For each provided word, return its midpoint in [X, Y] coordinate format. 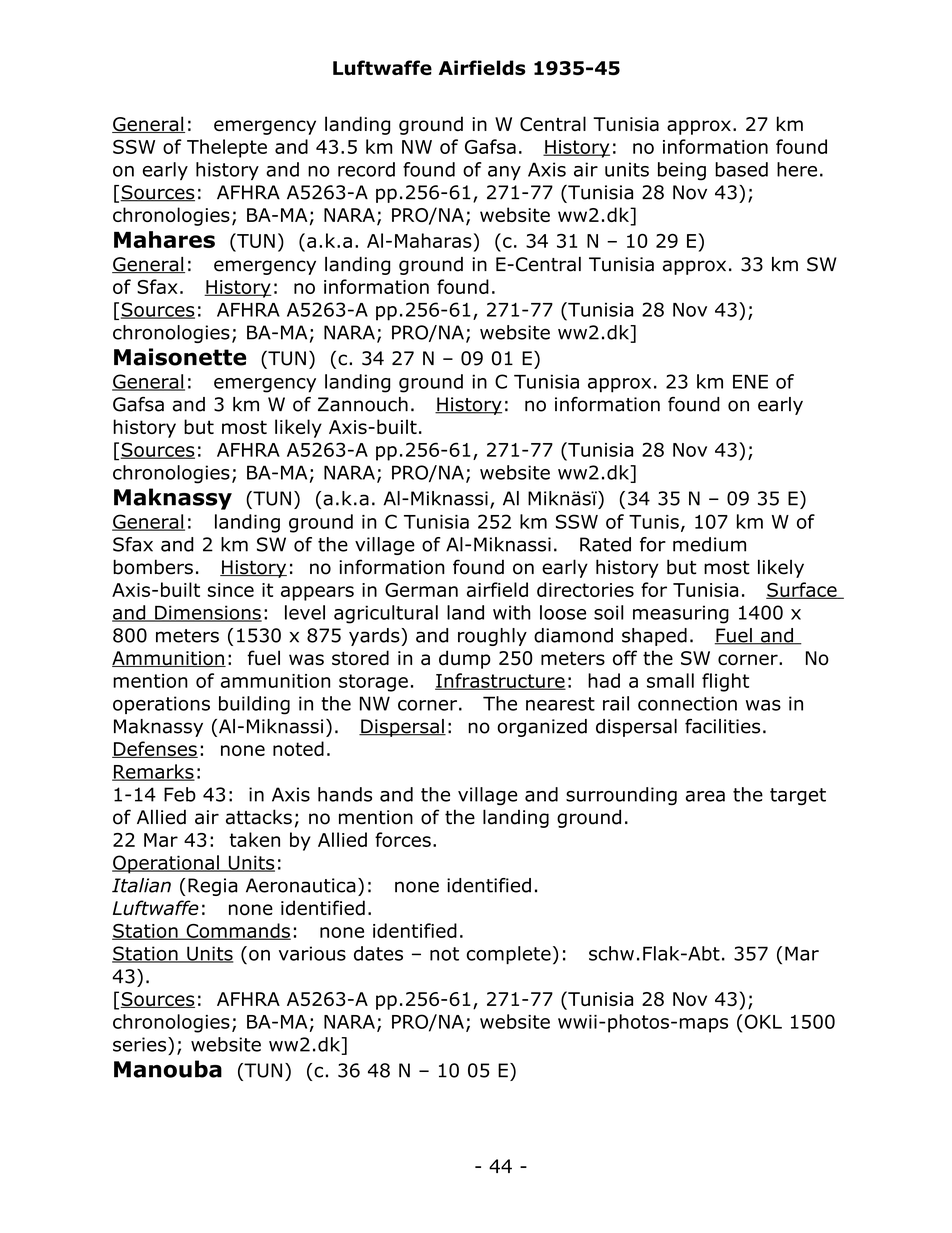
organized [542, 728]
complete [509, 955]
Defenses [155, 749]
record [366, 169]
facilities [722, 726]
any [504, 173]
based [741, 169]
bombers [153, 567]
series [141, 1044]
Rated [605, 544]
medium [709, 544]
